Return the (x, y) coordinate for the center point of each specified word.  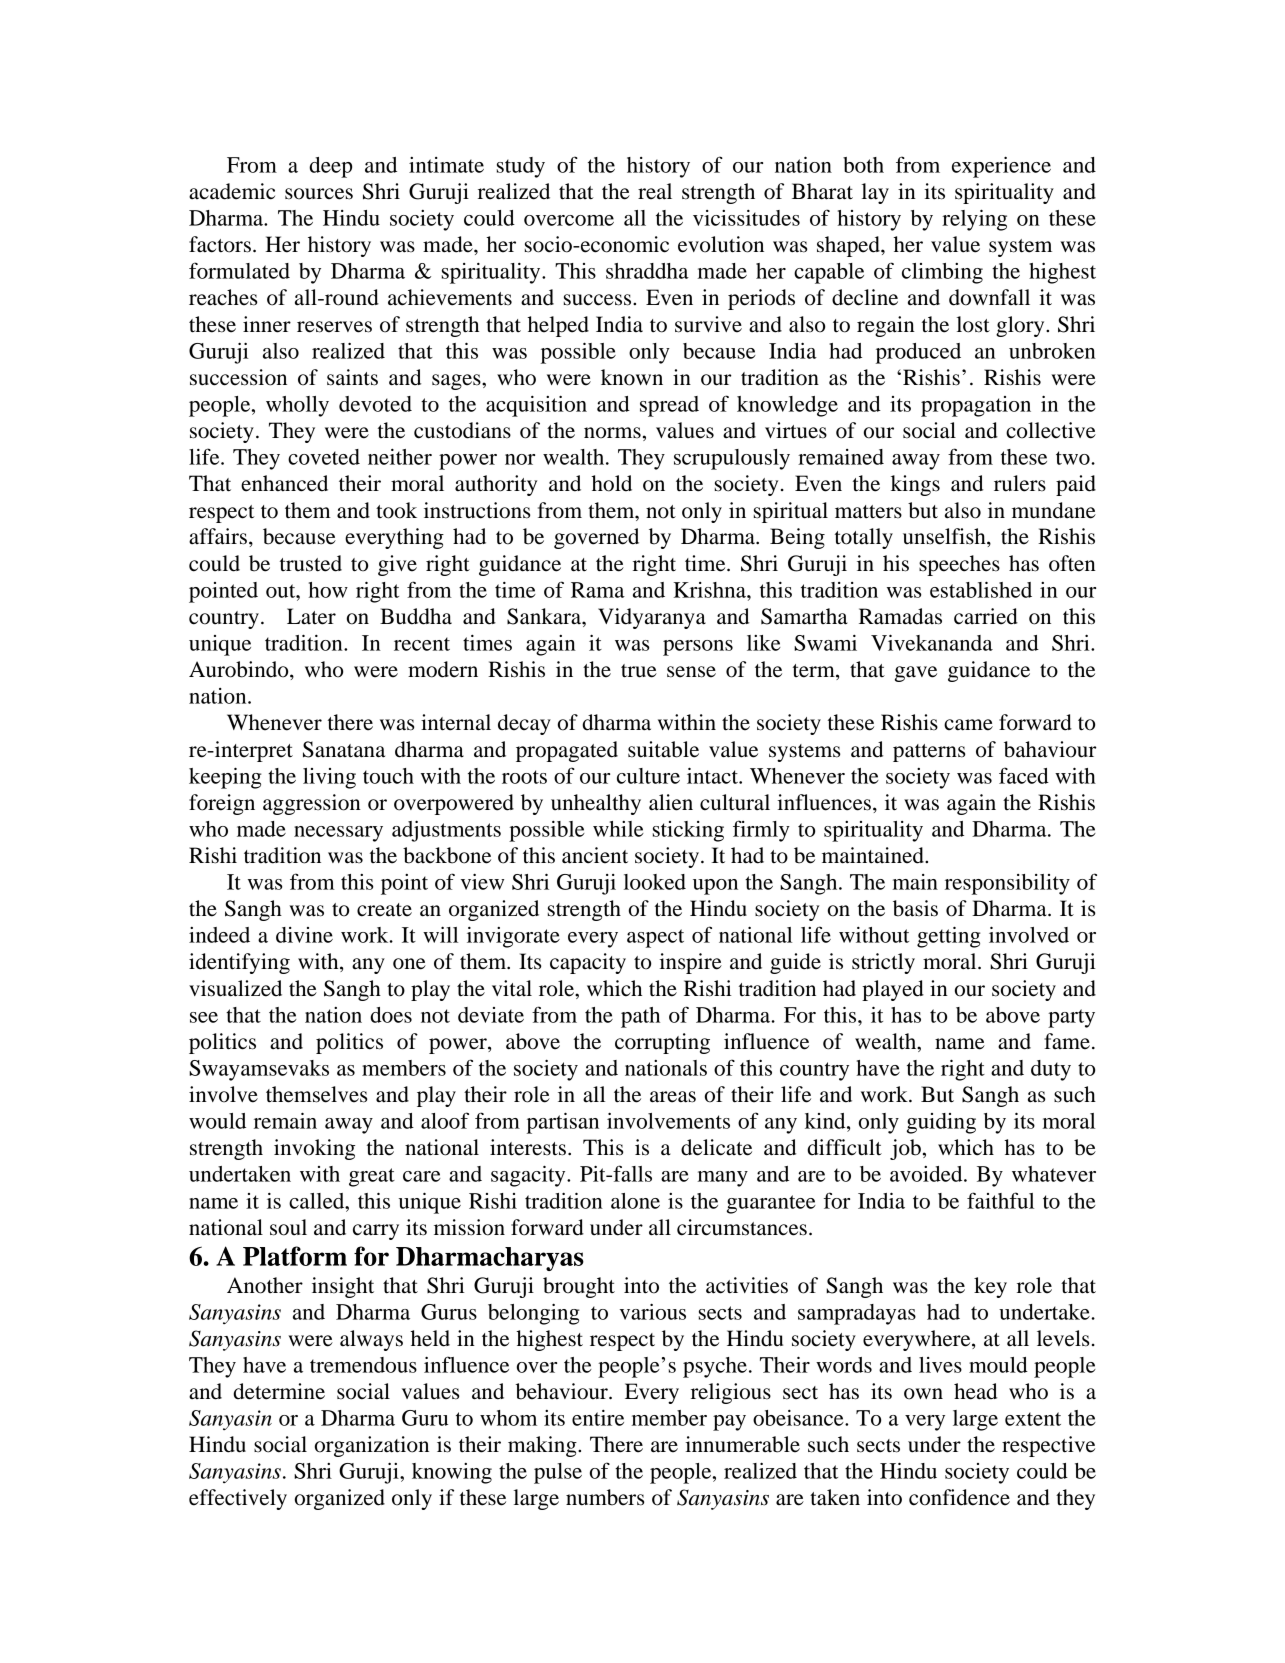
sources (319, 194)
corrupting (662, 1043)
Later (311, 616)
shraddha (647, 271)
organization (372, 1446)
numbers (605, 1497)
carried (986, 616)
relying (974, 220)
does (391, 1015)
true (639, 671)
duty (1051, 1070)
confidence (959, 1497)
